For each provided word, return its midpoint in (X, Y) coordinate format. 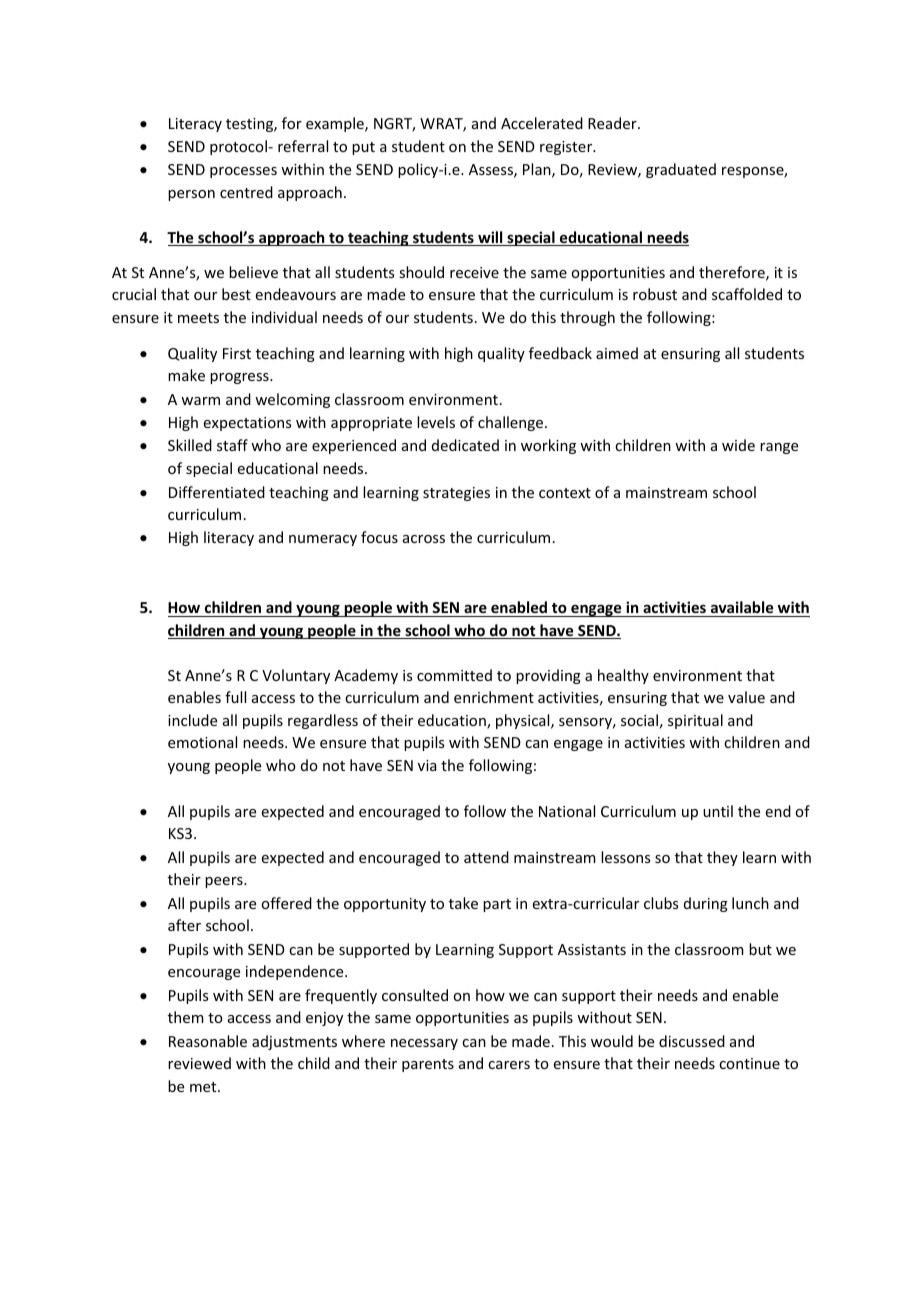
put (363, 148)
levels (436, 422)
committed (454, 675)
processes (243, 172)
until (718, 811)
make (186, 375)
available (742, 607)
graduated (681, 170)
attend (486, 857)
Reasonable (208, 1041)
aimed (617, 353)
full (235, 697)
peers (225, 882)
